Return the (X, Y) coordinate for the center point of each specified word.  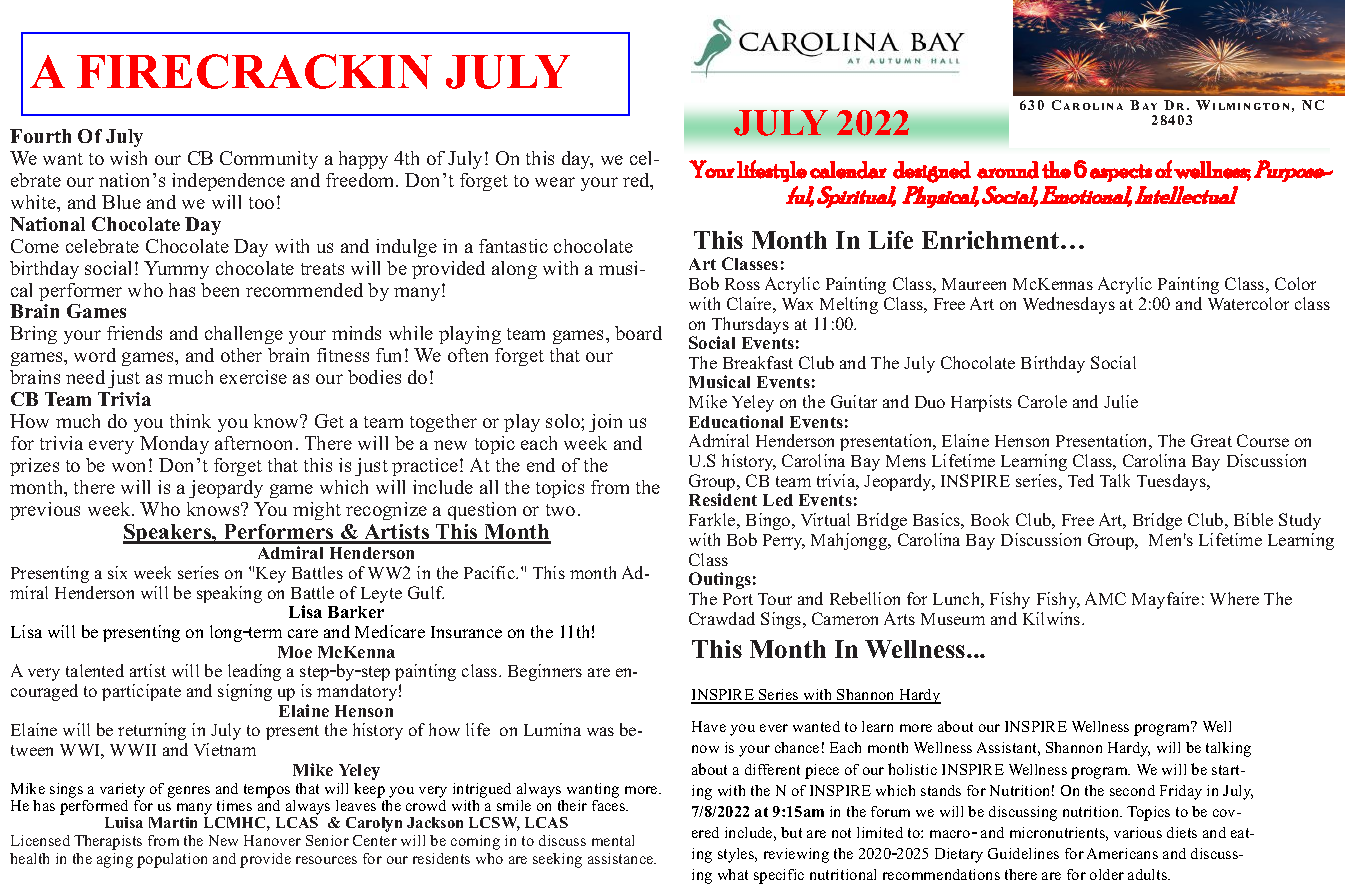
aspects (1121, 173)
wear (555, 182)
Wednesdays (1069, 305)
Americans (1122, 853)
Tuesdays (1172, 482)
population (172, 860)
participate (141, 692)
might (317, 511)
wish (128, 158)
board (638, 333)
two (560, 510)
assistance (622, 858)
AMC (1105, 598)
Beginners (545, 672)
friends (134, 333)
